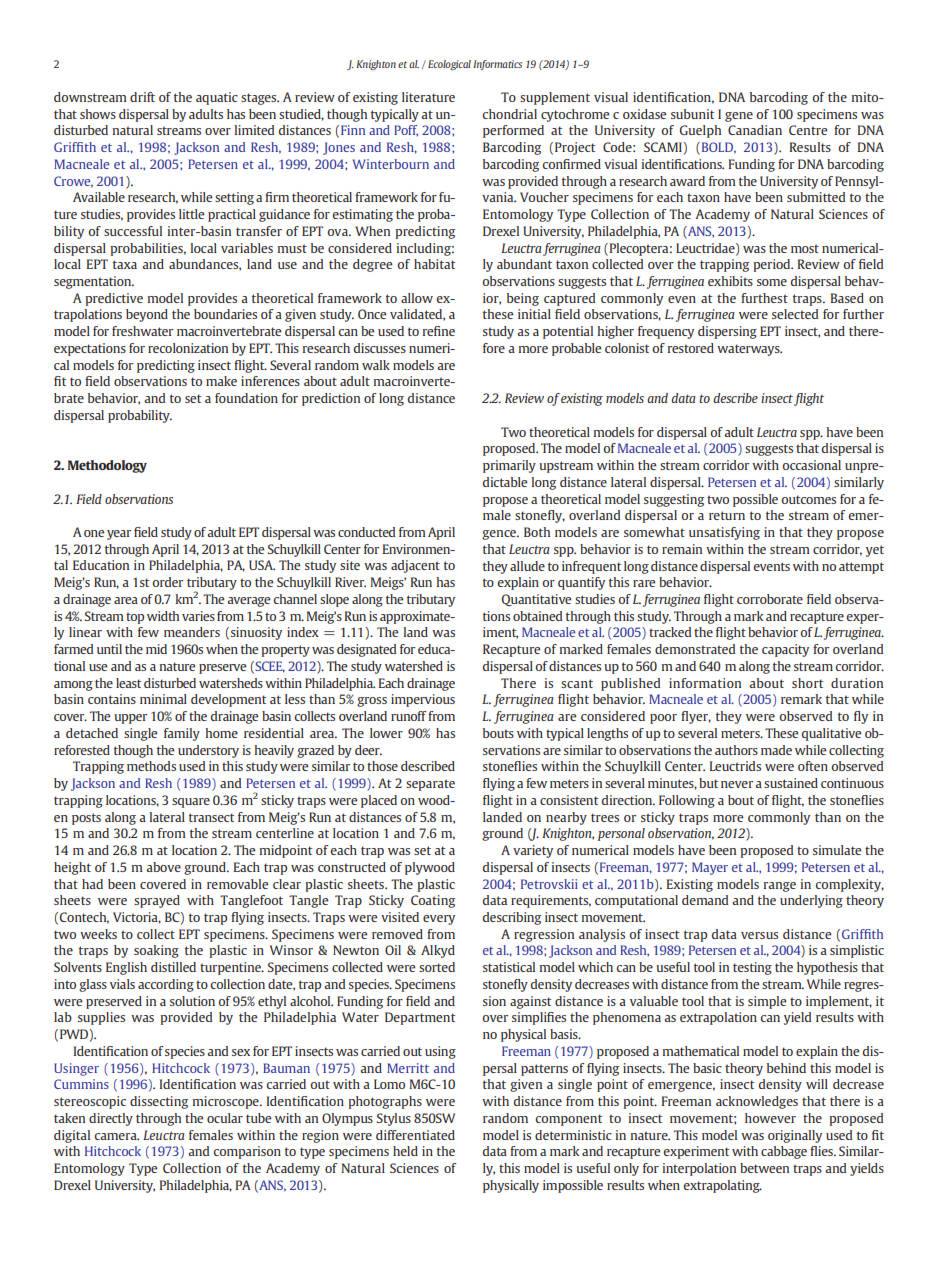  Describe the element at coordinates (727, 332) in the screenshot. I see `dispersing` at that location.
